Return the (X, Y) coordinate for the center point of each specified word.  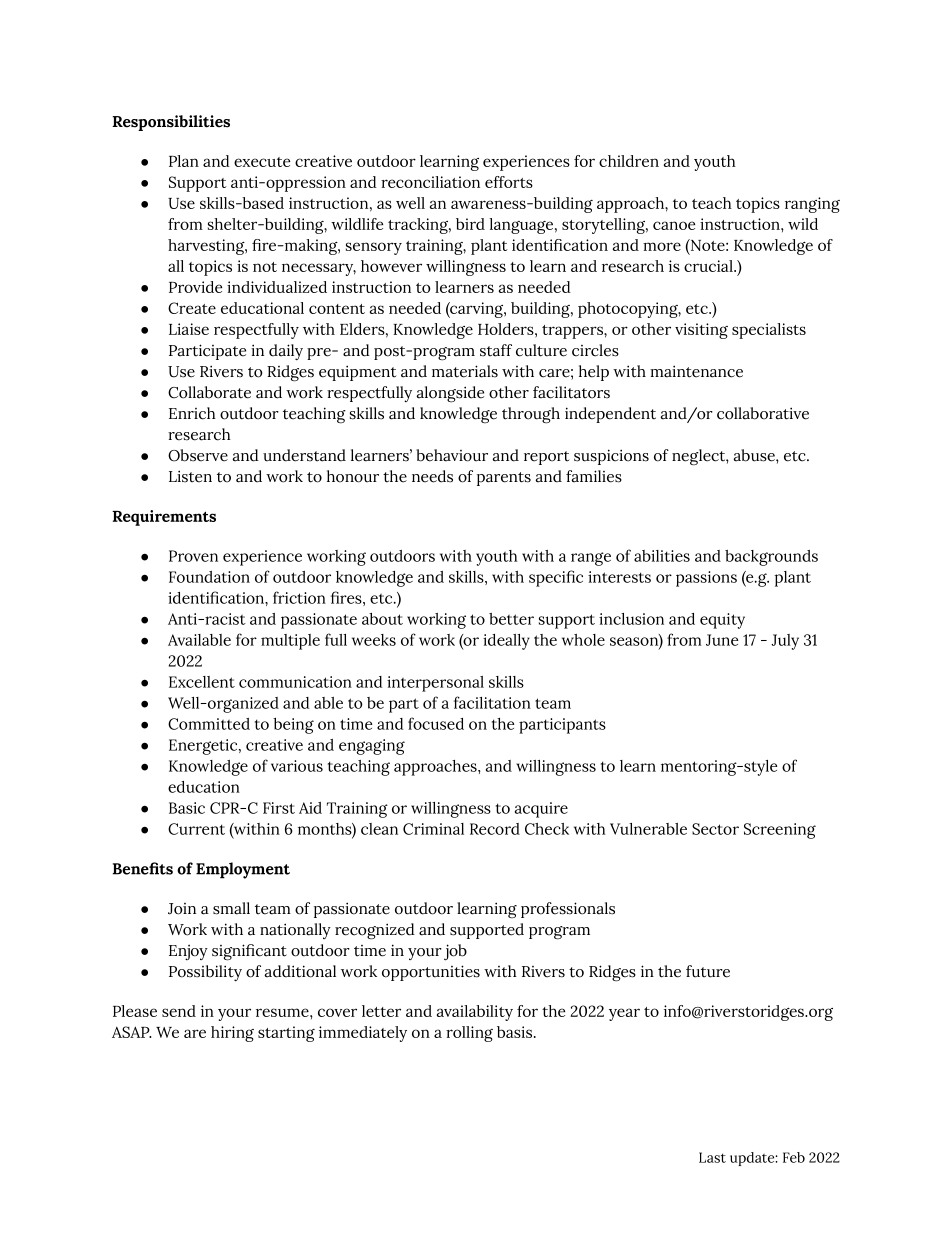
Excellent (202, 682)
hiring (232, 1034)
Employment (243, 870)
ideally (506, 642)
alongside (450, 394)
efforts (509, 182)
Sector (715, 829)
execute (262, 162)
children (629, 161)
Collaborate (209, 392)
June (722, 640)
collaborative (763, 413)
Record (495, 829)
